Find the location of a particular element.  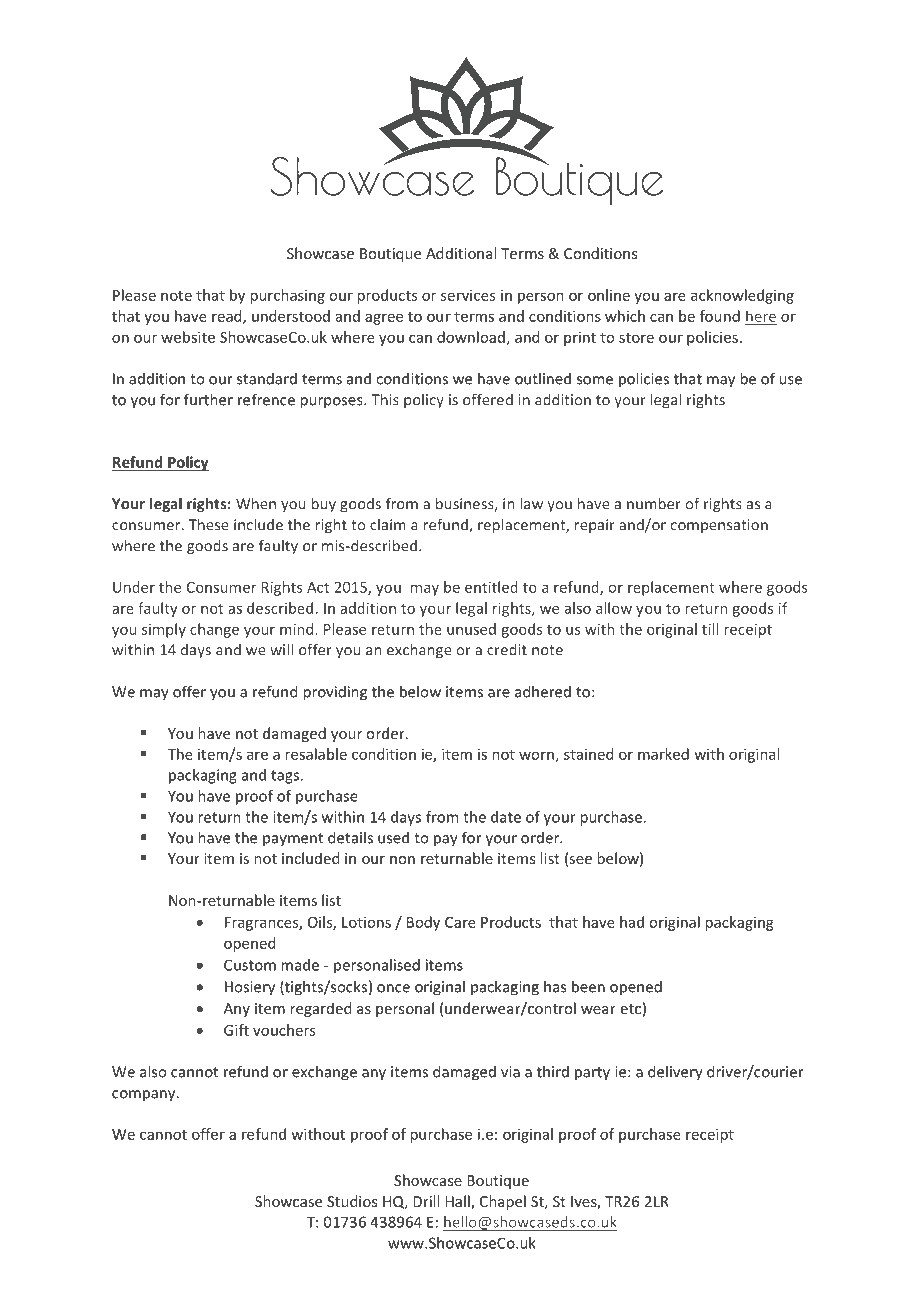

marked is located at coordinates (663, 754).
